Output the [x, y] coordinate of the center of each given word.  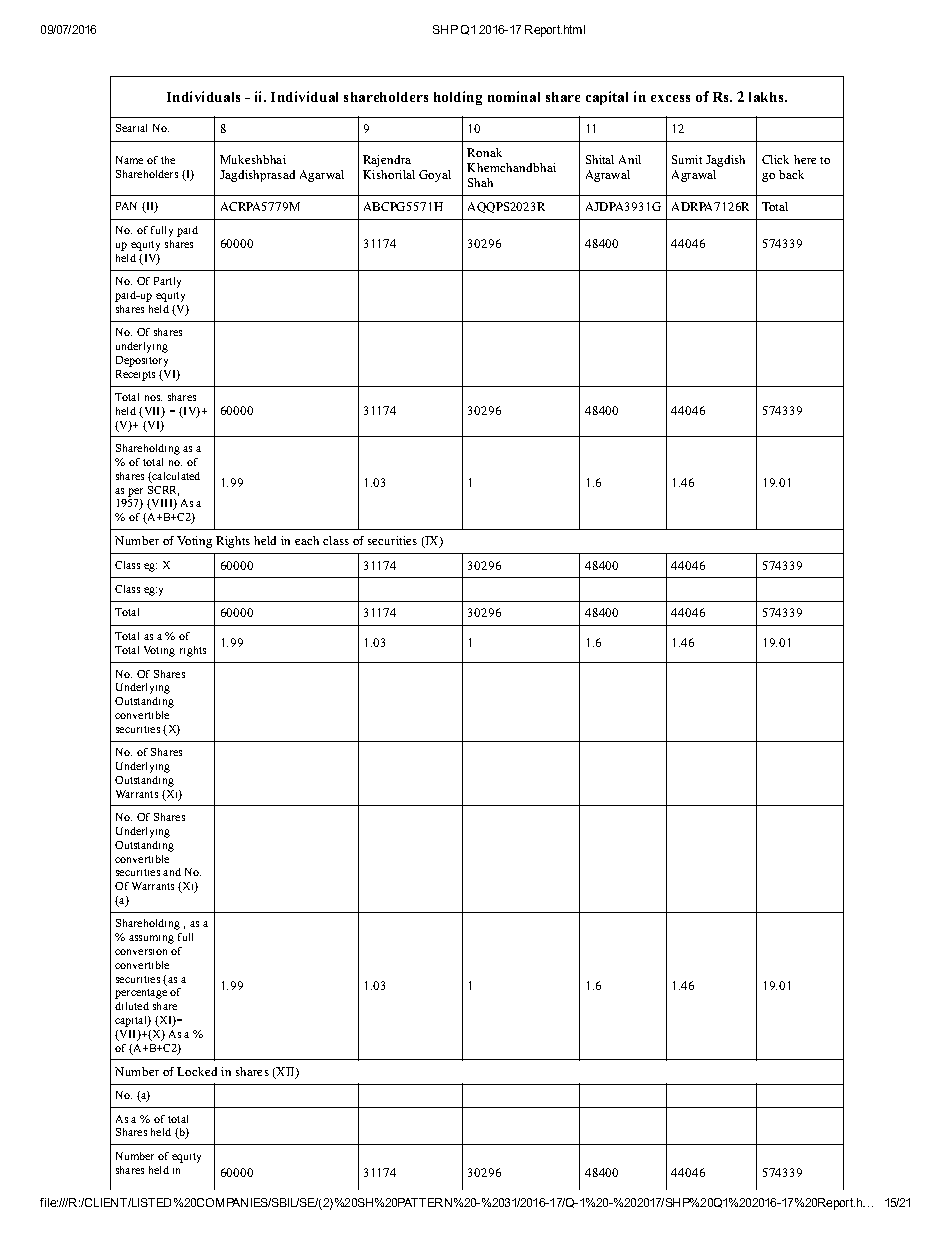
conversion [141, 952]
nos [153, 398]
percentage [141, 994]
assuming [151, 939]
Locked [197, 1071]
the [168, 160]
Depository [142, 361]
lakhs [767, 97]
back [791, 174]
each [307, 540]
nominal [514, 96]
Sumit [687, 159]
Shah [480, 182]
